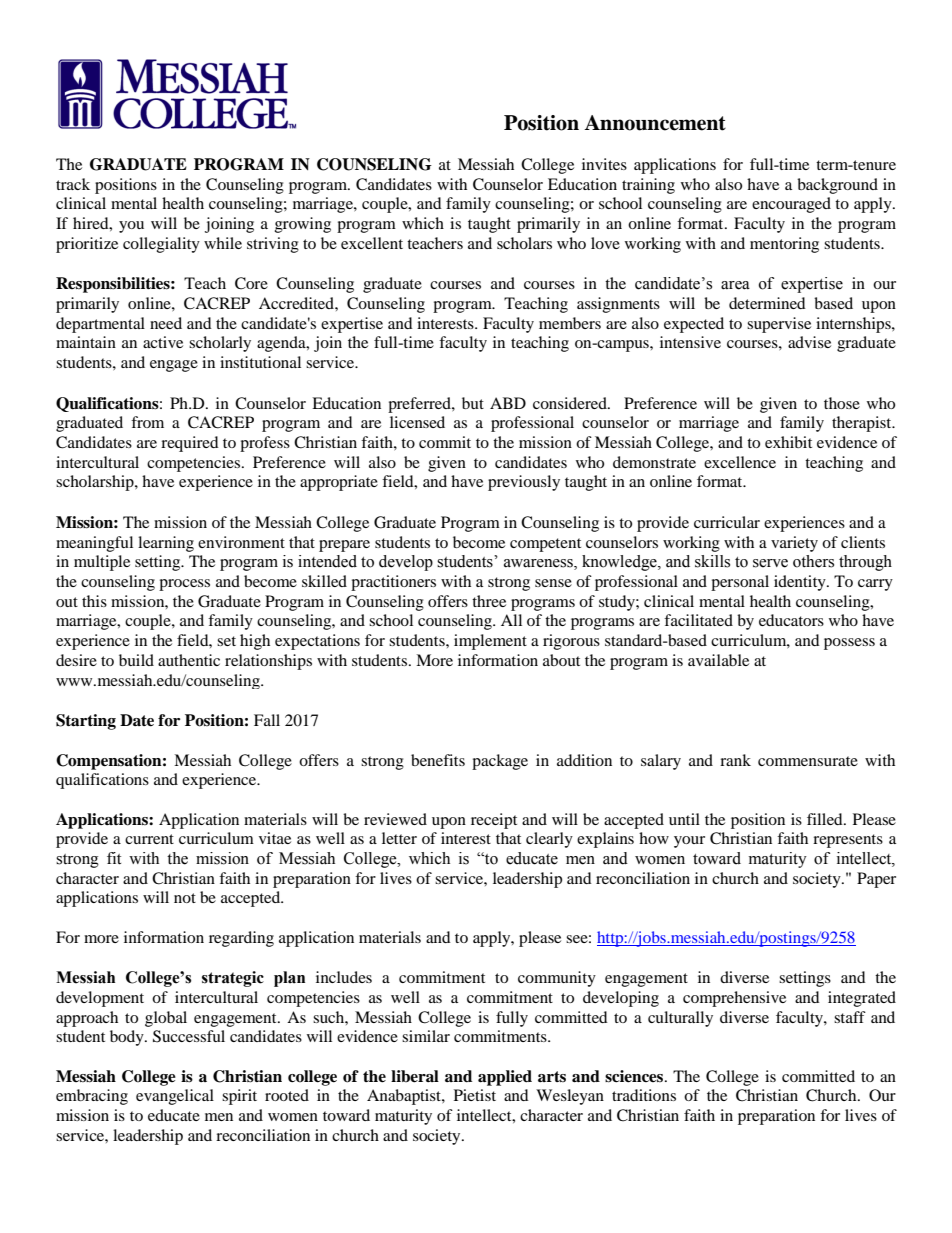  What do you see at coordinates (791, 620) in the screenshot?
I see `educators` at bounding box center [791, 620].
